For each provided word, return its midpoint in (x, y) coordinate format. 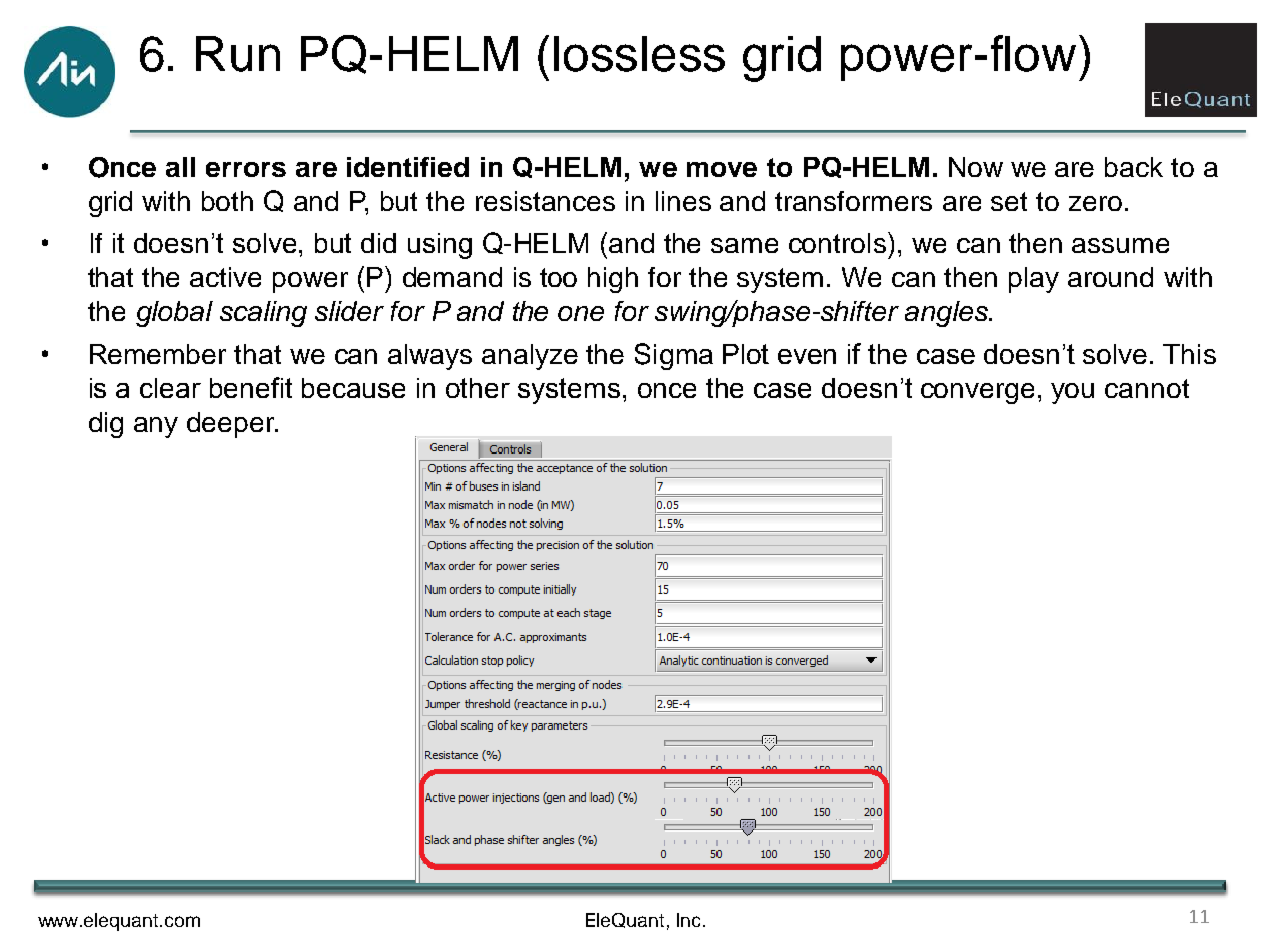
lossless (639, 54)
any (156, 427)
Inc (688, 920)
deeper (232, 425)
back (1134, 167)
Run (238, 54)
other (478, 388)
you (1072, 393)
